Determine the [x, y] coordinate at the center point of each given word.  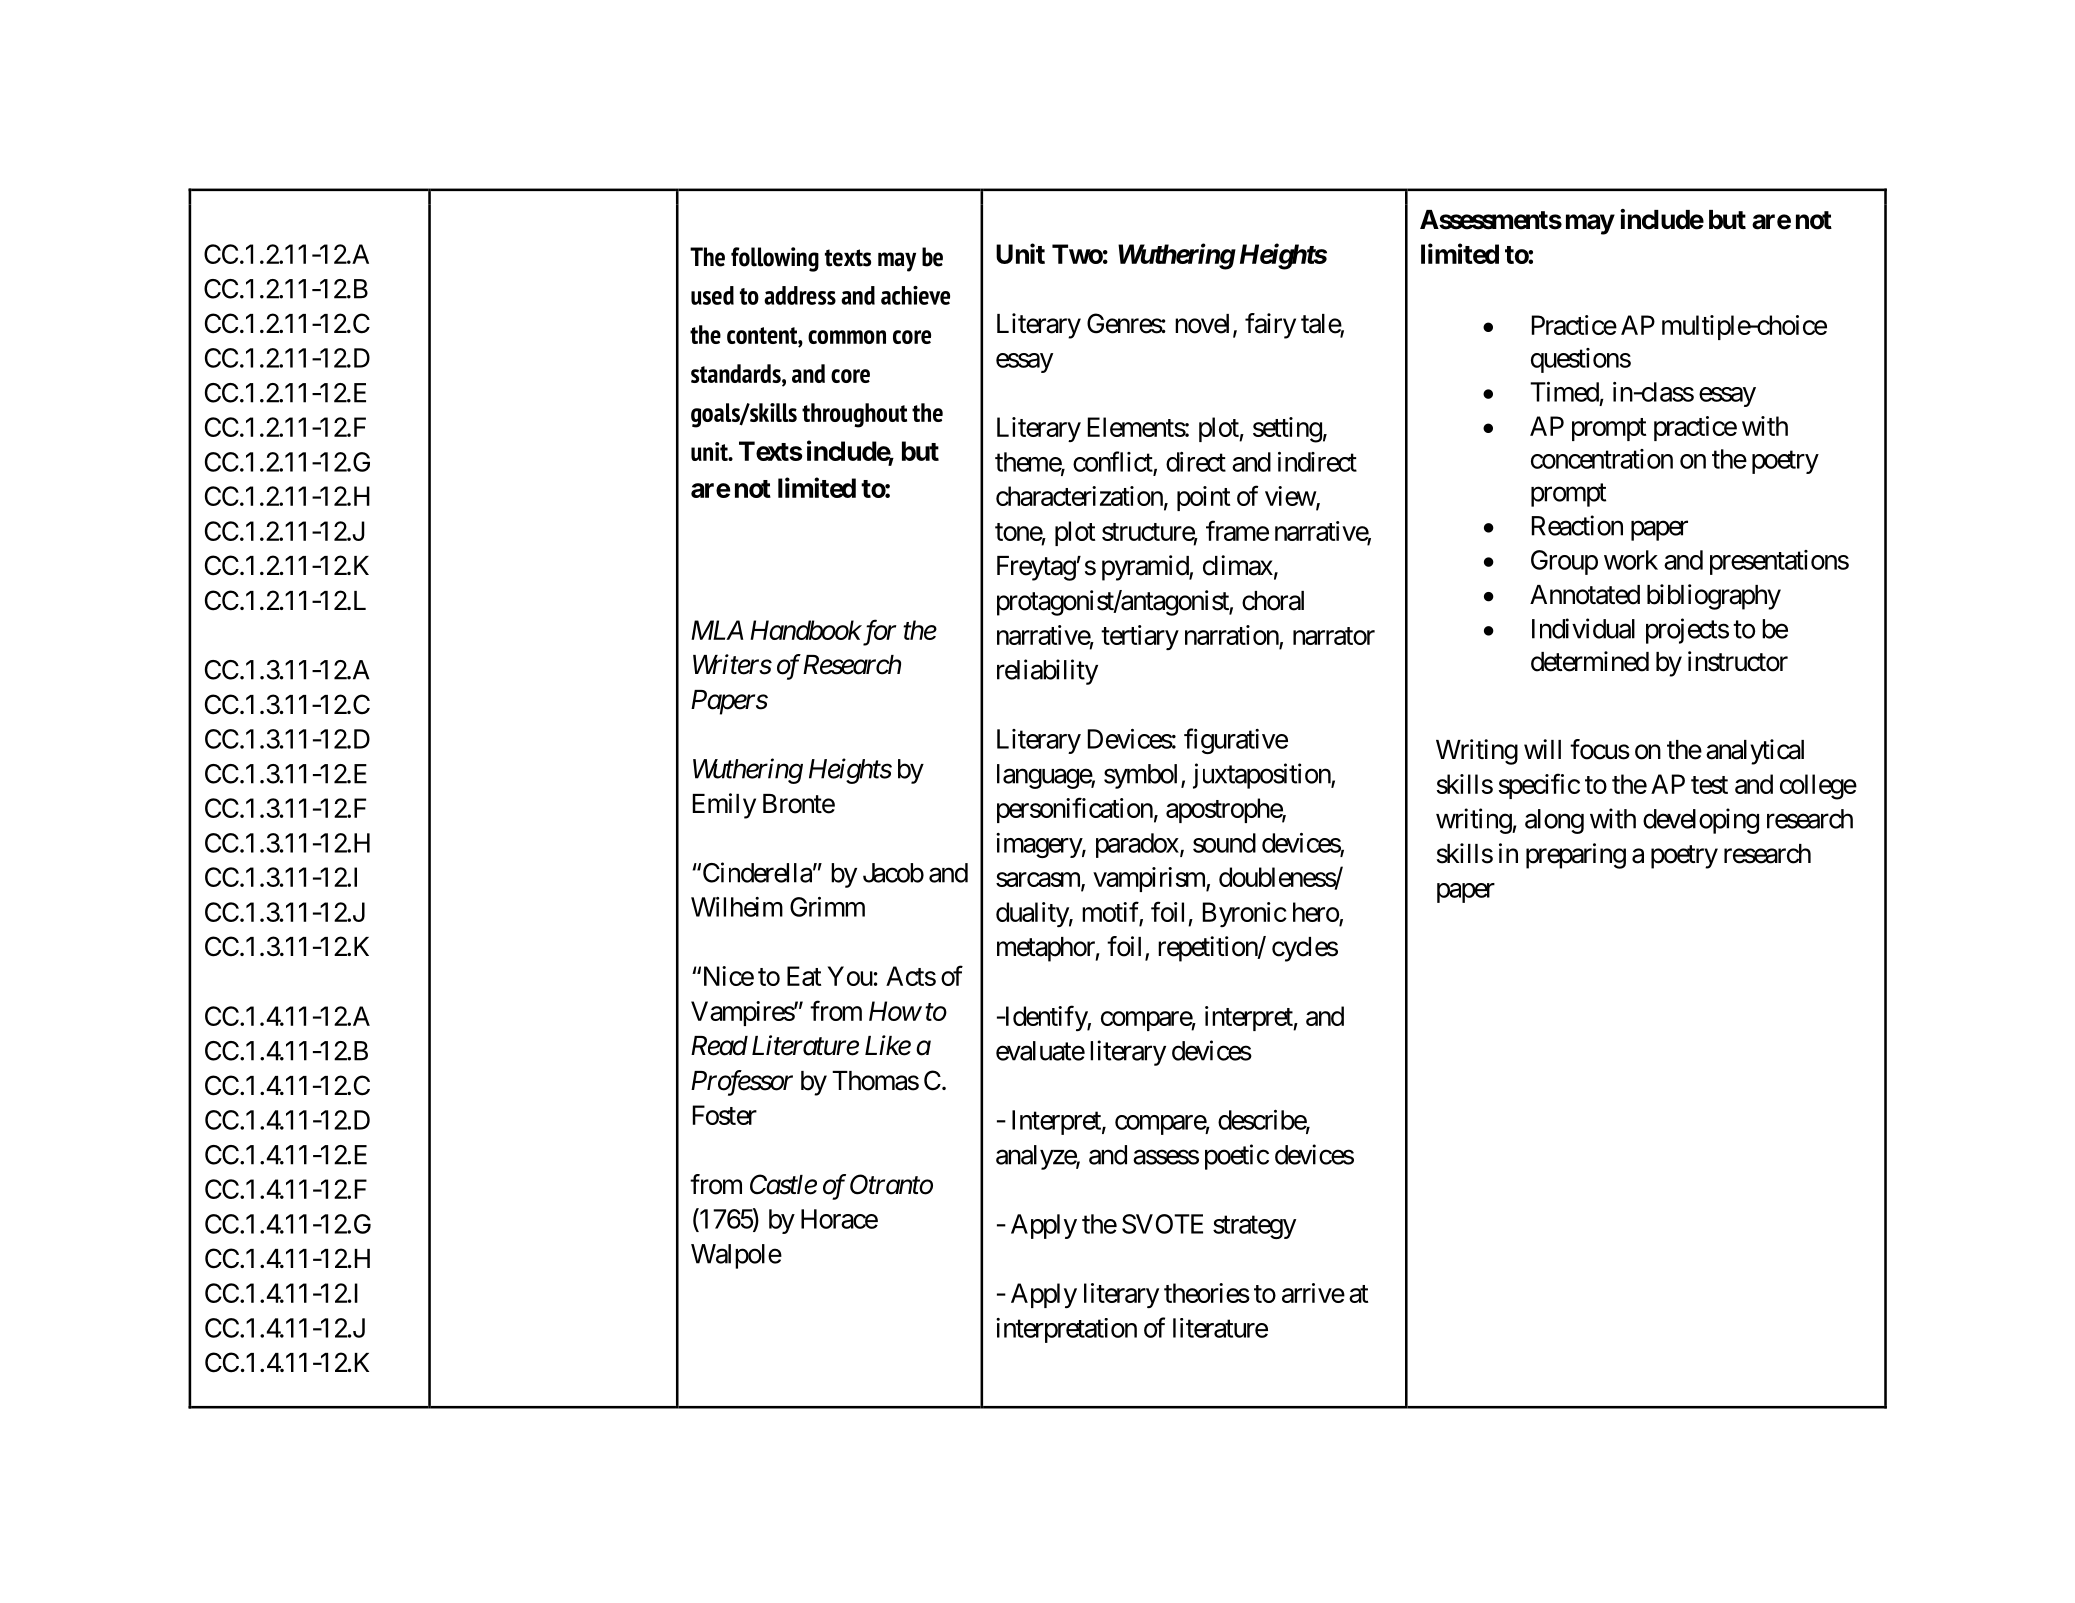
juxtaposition [1262, 776]
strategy [1254, 1227]
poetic [1237, 1157]
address [800, 295]
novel [1204, 325]
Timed [1564, 392]
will [1542, 749]
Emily [724, 806]
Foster [725, 1115]
